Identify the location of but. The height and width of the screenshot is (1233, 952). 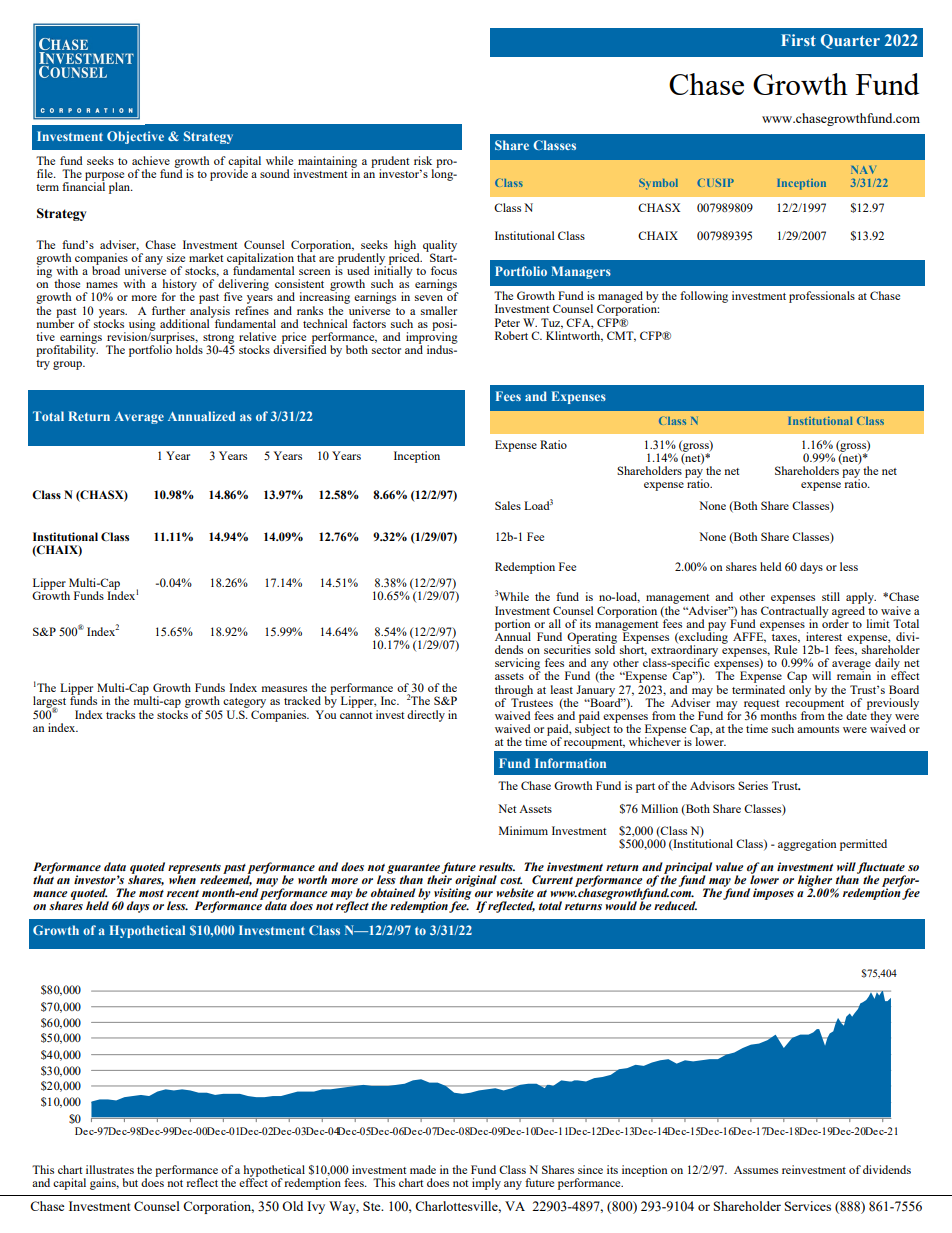
(130, 1182).
